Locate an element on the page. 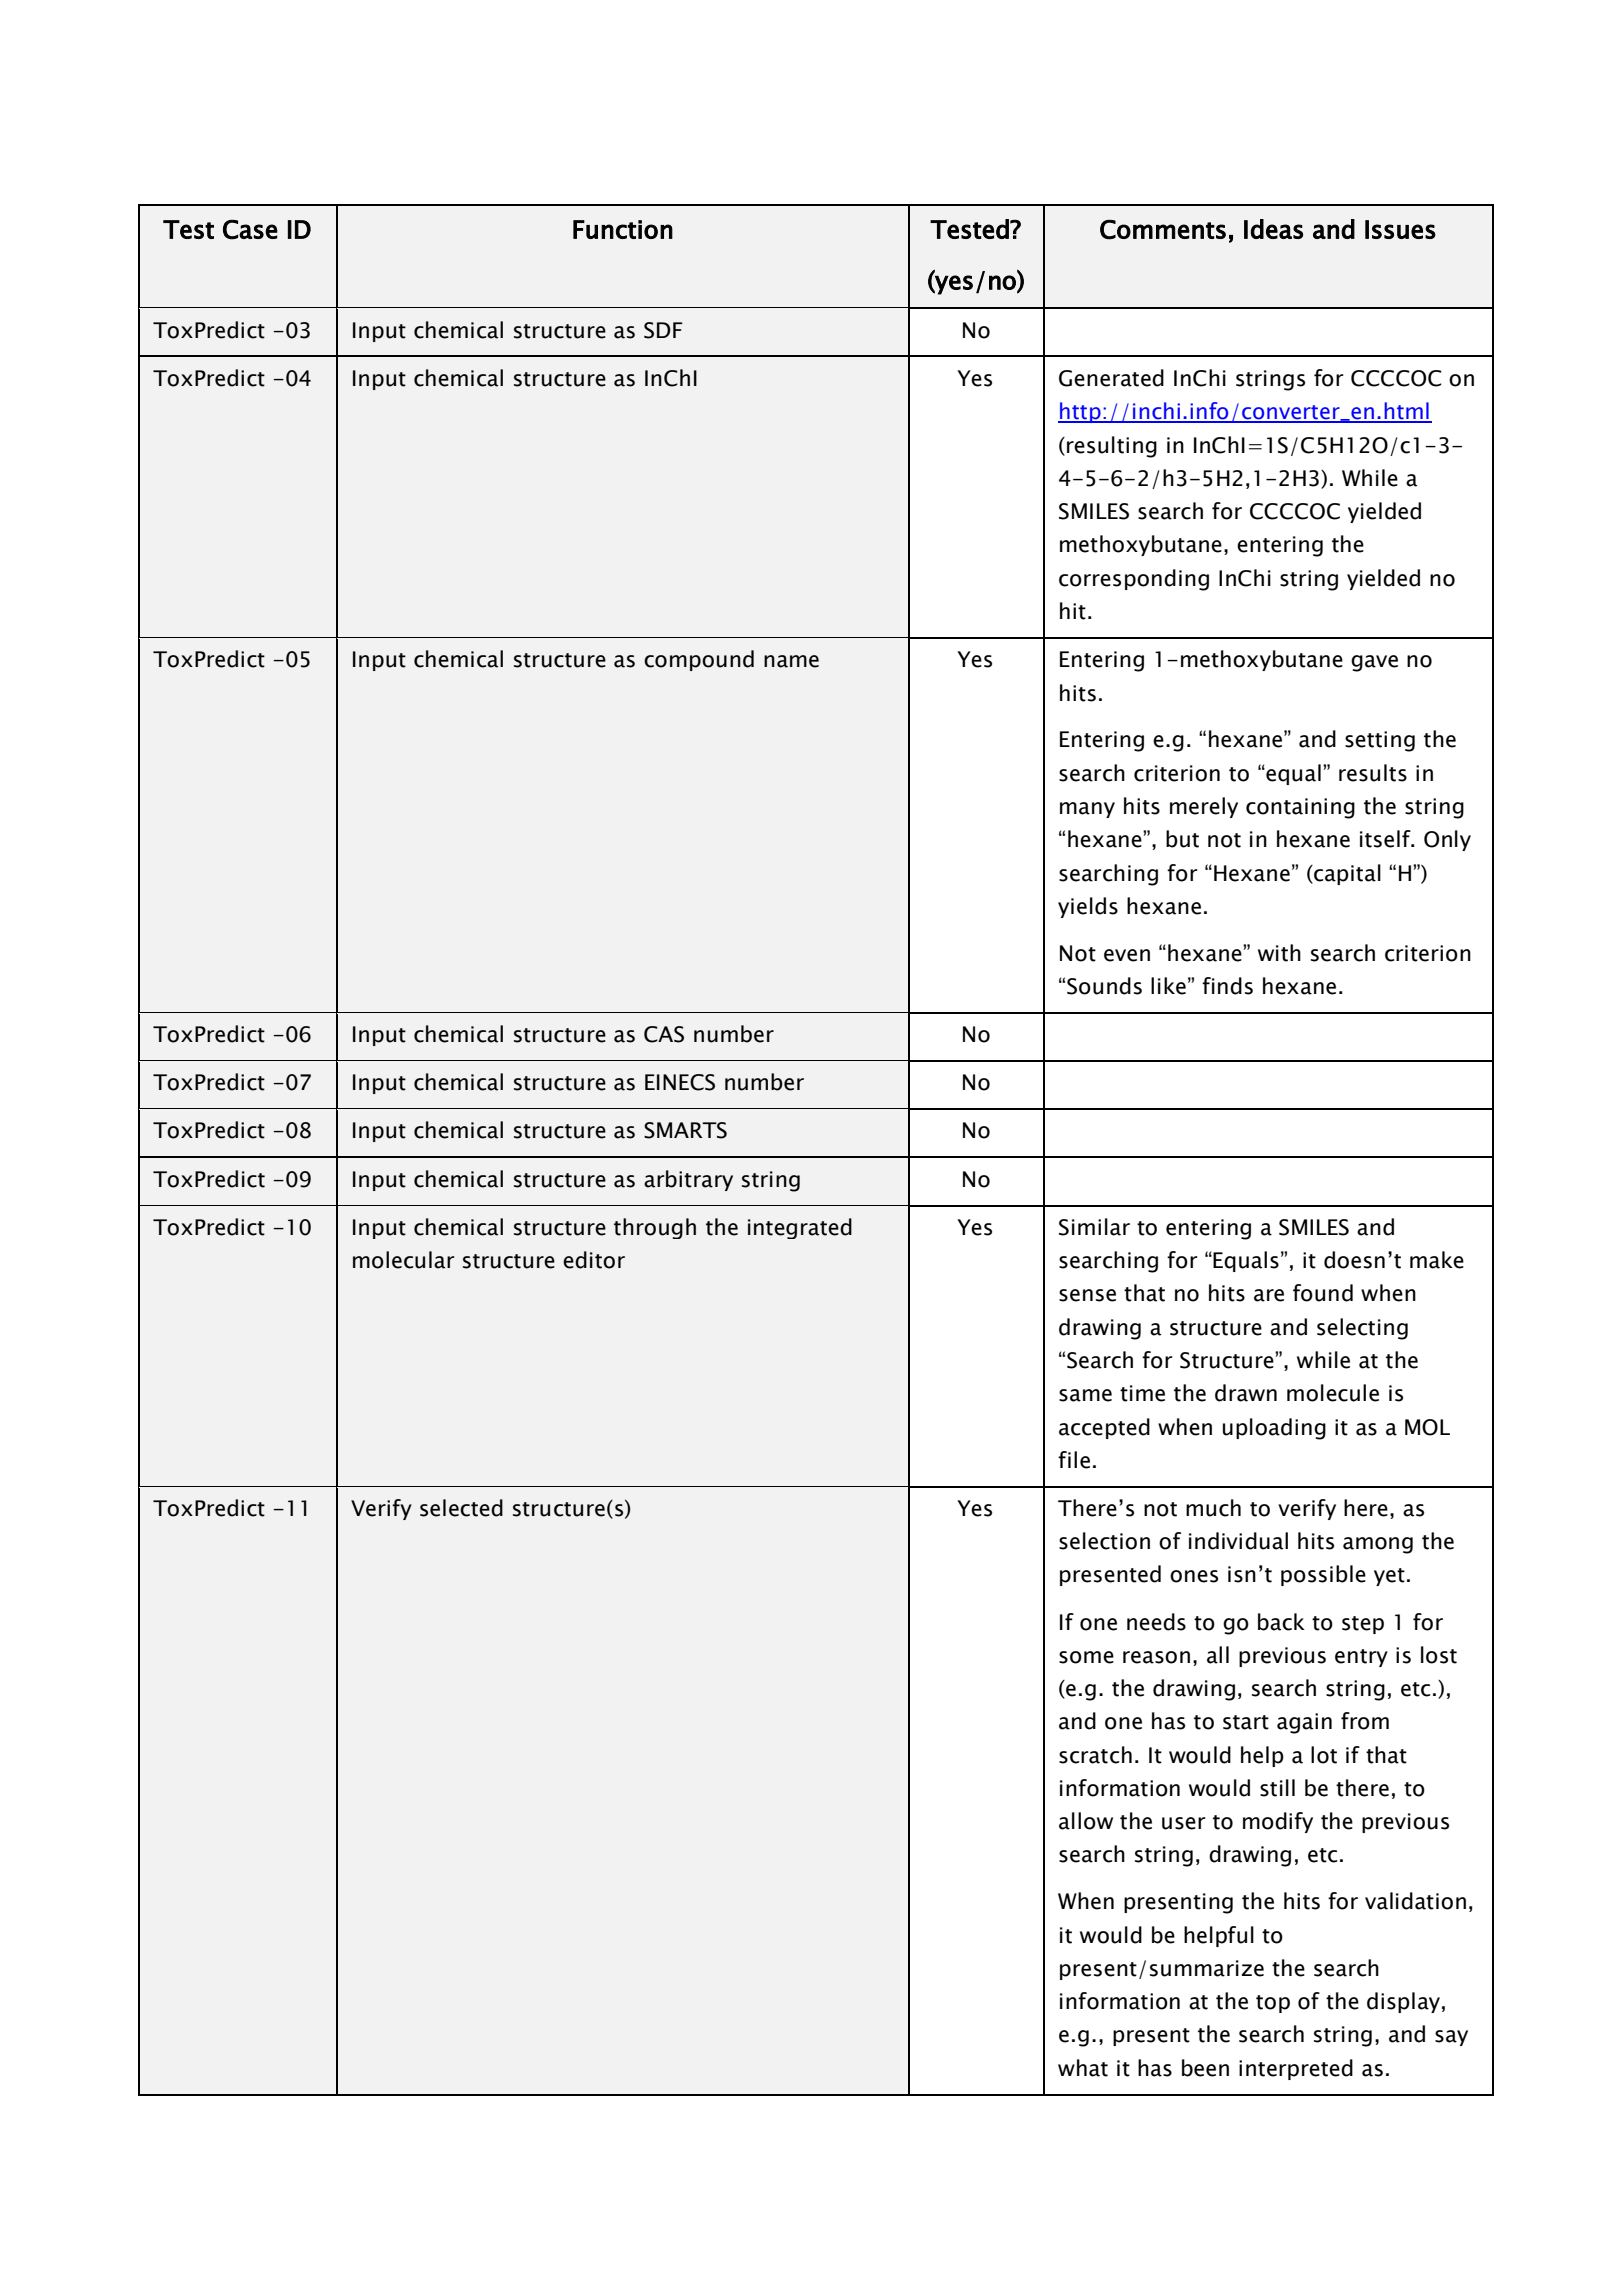 The image size is (1612, 2279). Case is located at coordinates (250, 229).
